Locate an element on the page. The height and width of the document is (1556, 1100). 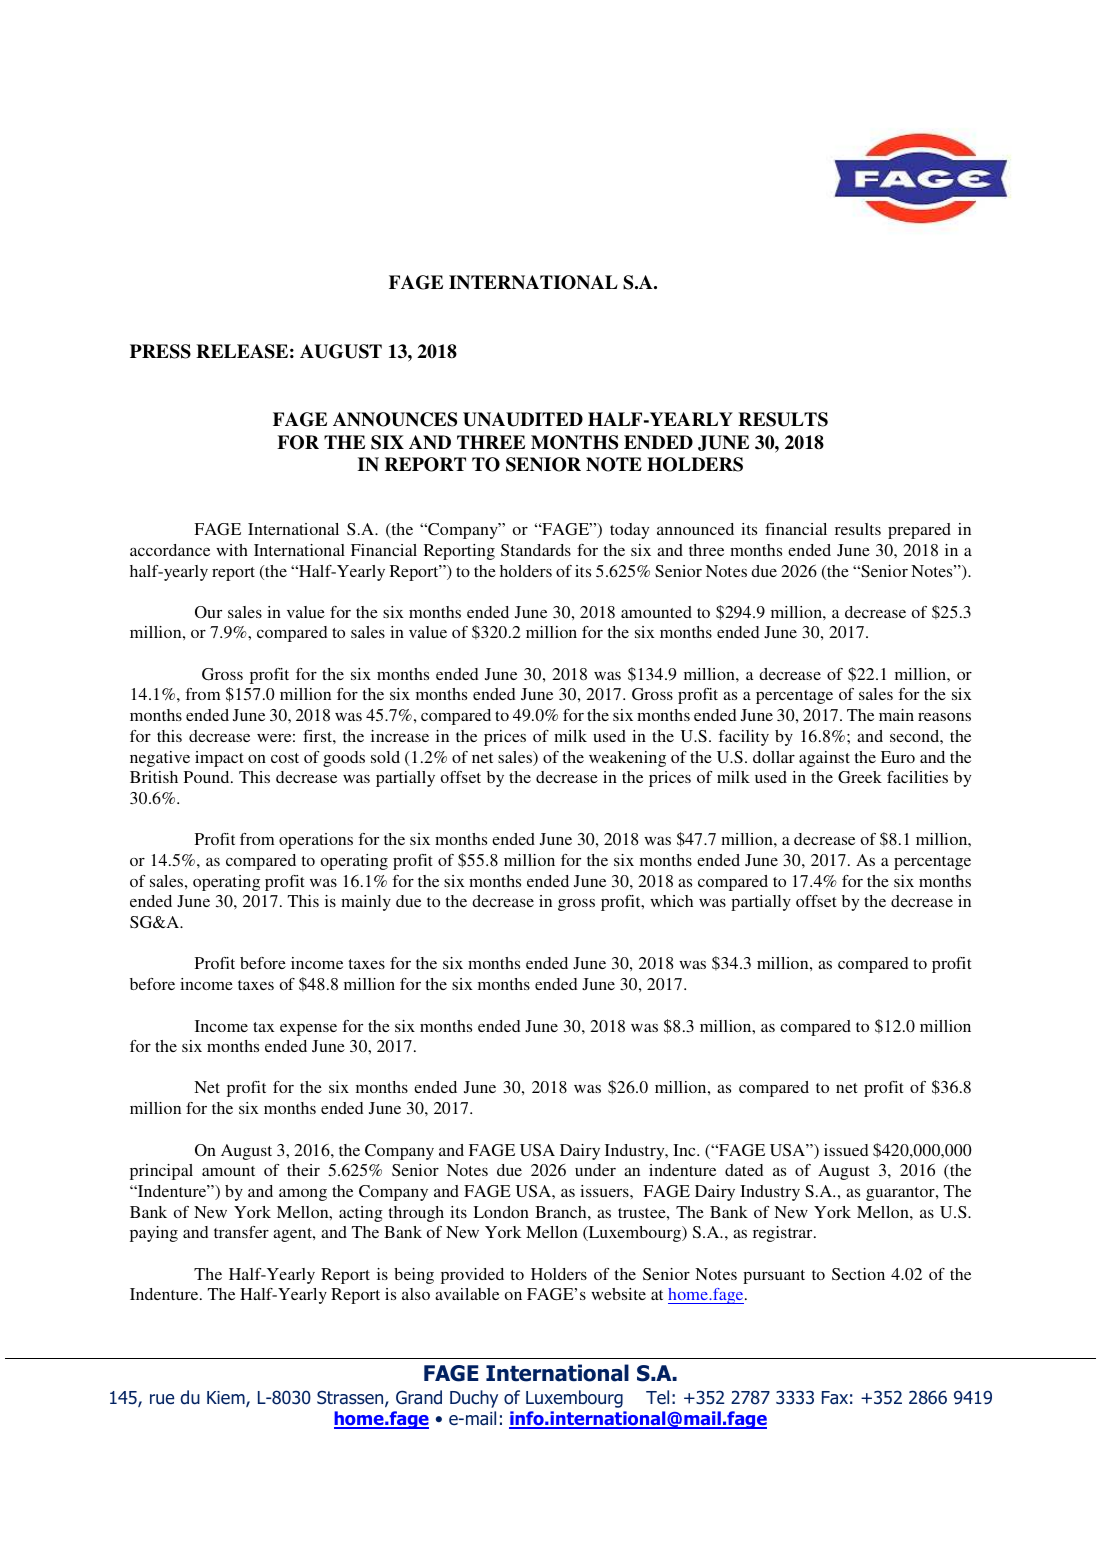
prepared is located at coordinates (919, 531).
